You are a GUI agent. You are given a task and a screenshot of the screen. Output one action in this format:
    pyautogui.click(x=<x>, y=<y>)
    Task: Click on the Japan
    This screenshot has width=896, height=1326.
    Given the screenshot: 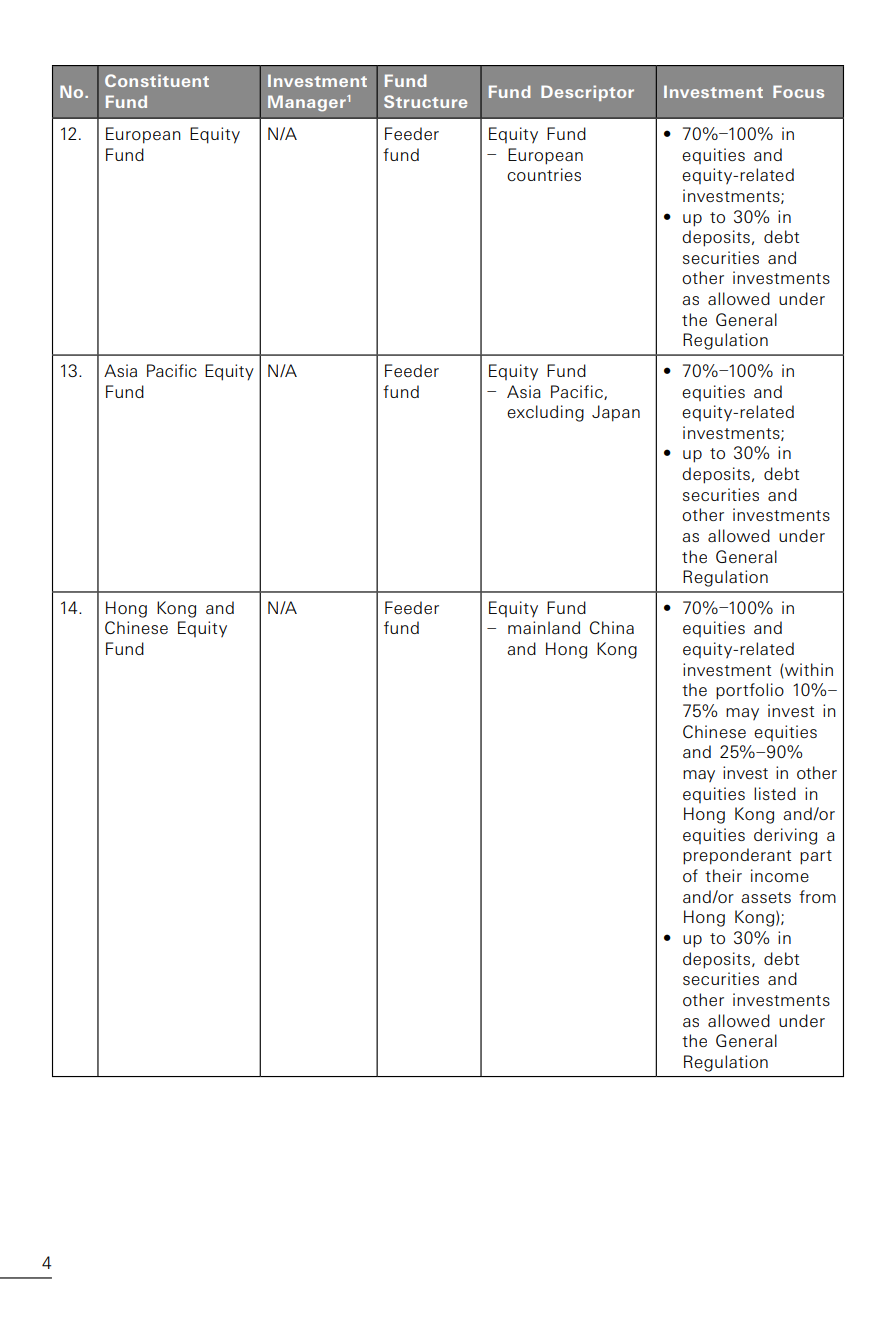 What is the action you would take?
    pyautogui.click(x=616, y=413)
